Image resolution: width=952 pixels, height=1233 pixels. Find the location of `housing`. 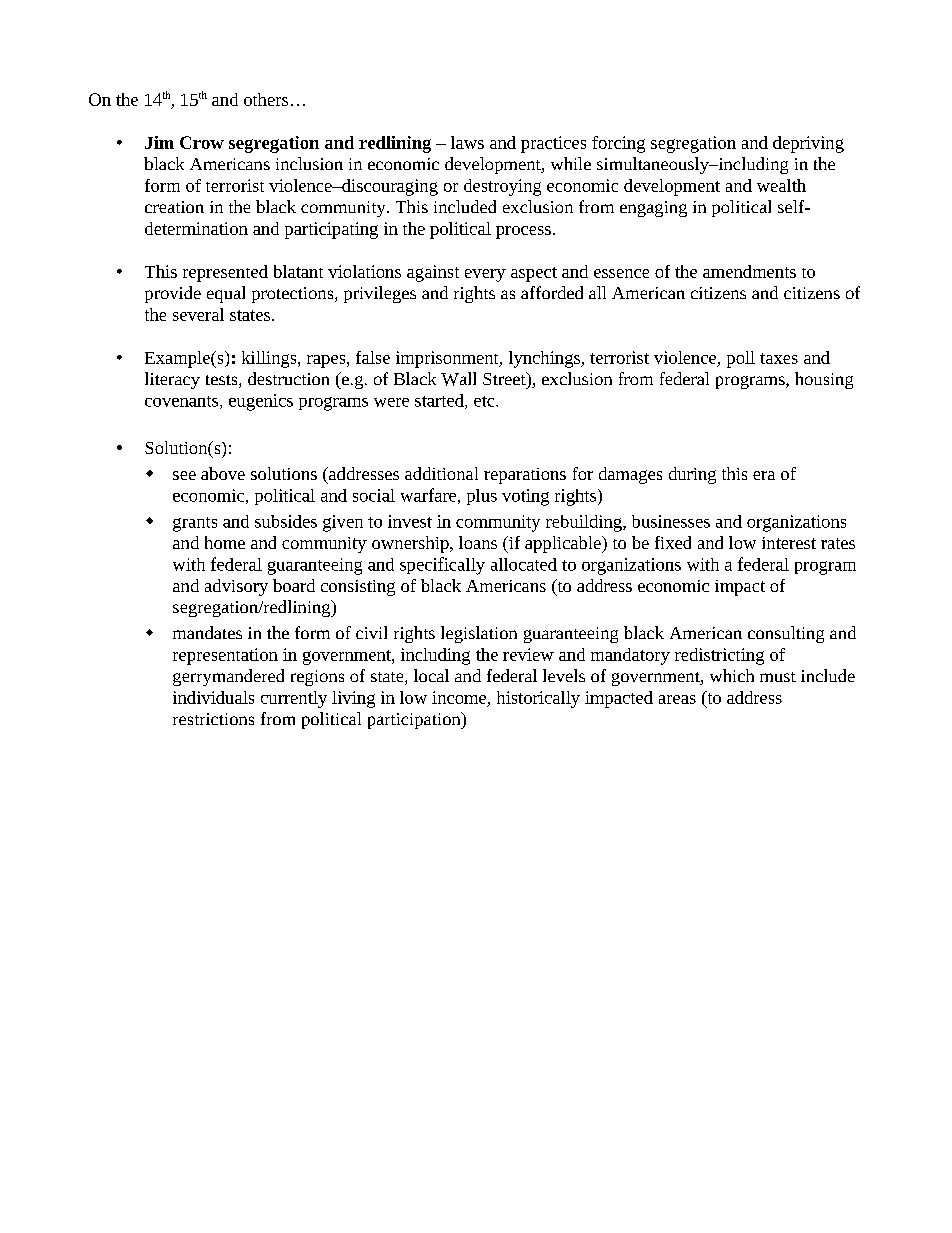

housing is located at coordinates (824, 380).
